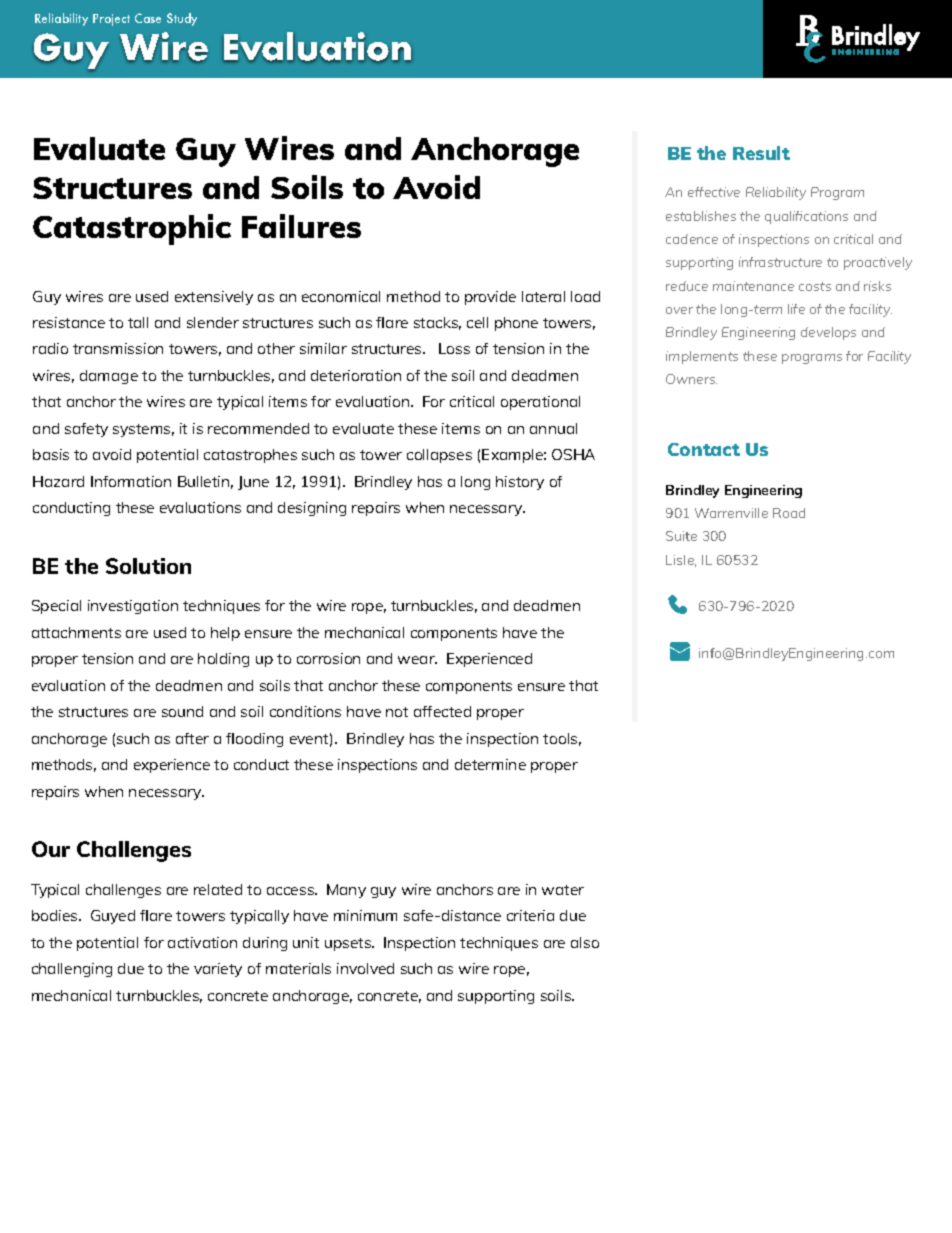 This screenshot has height=1233, width=952. Describe the element at coordinates (182, 19) in the screenshot. I see `Study` at that location.
